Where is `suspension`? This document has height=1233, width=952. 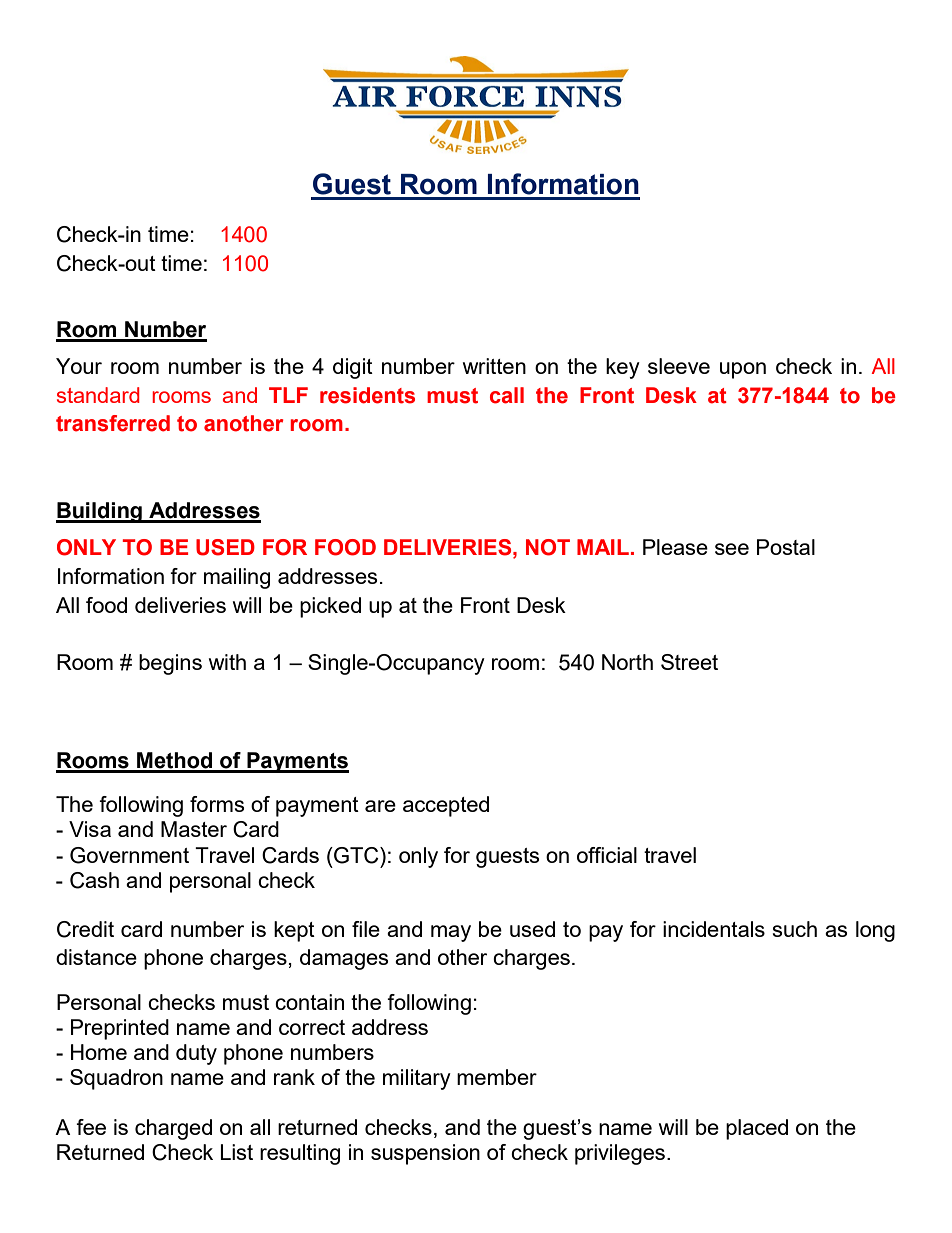
suspension is located at coordinates (425, 1154).
